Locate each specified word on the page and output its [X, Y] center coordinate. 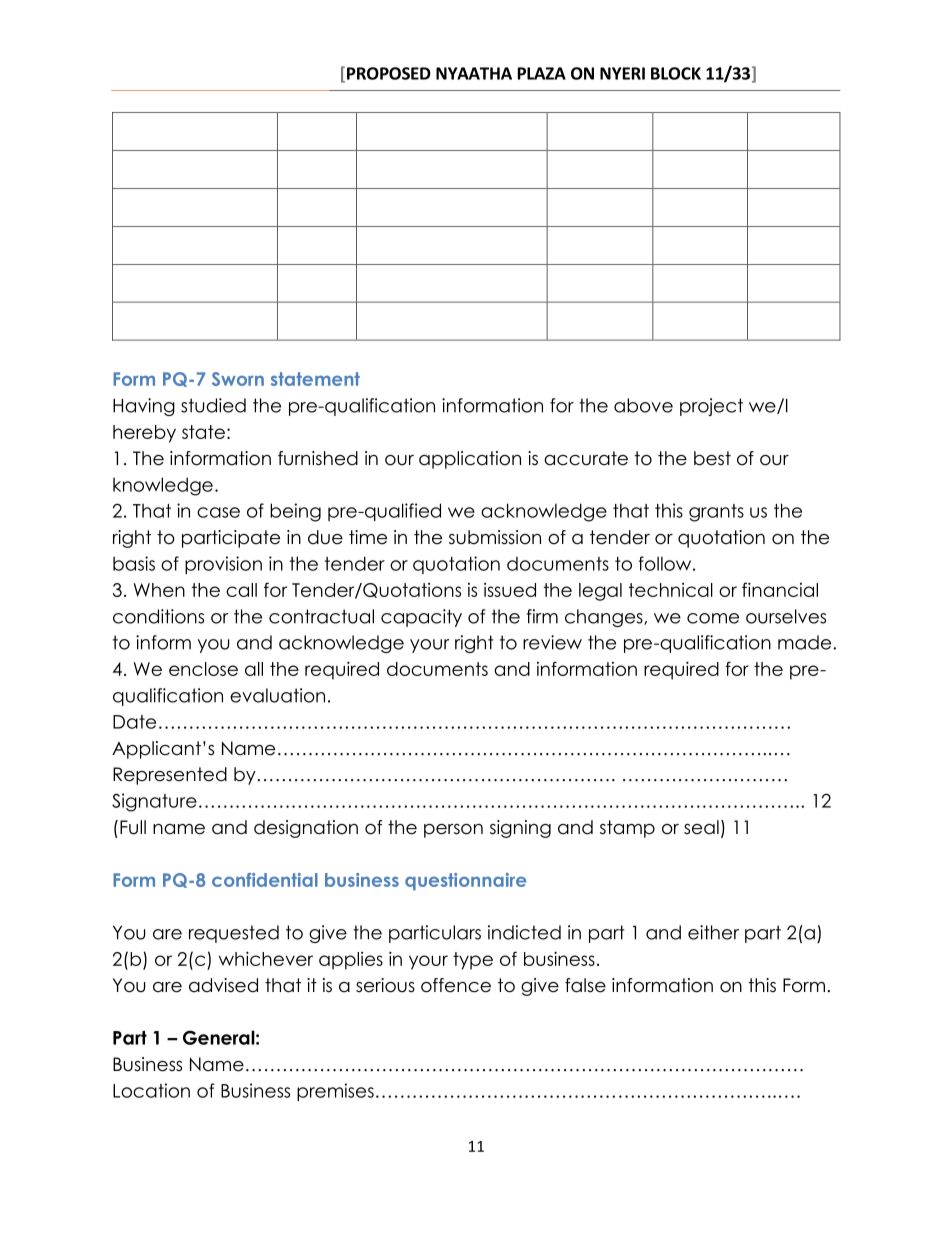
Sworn [238, 379]
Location [151, 1090]
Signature [154, 802]
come [713, 618]
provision [223, 565]
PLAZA [542, 73]
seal [701, 827]
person [453, 831]
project [711, 407]
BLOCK [676, 73]
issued [510, 590]
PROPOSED [389, 73]
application [470, 460]
